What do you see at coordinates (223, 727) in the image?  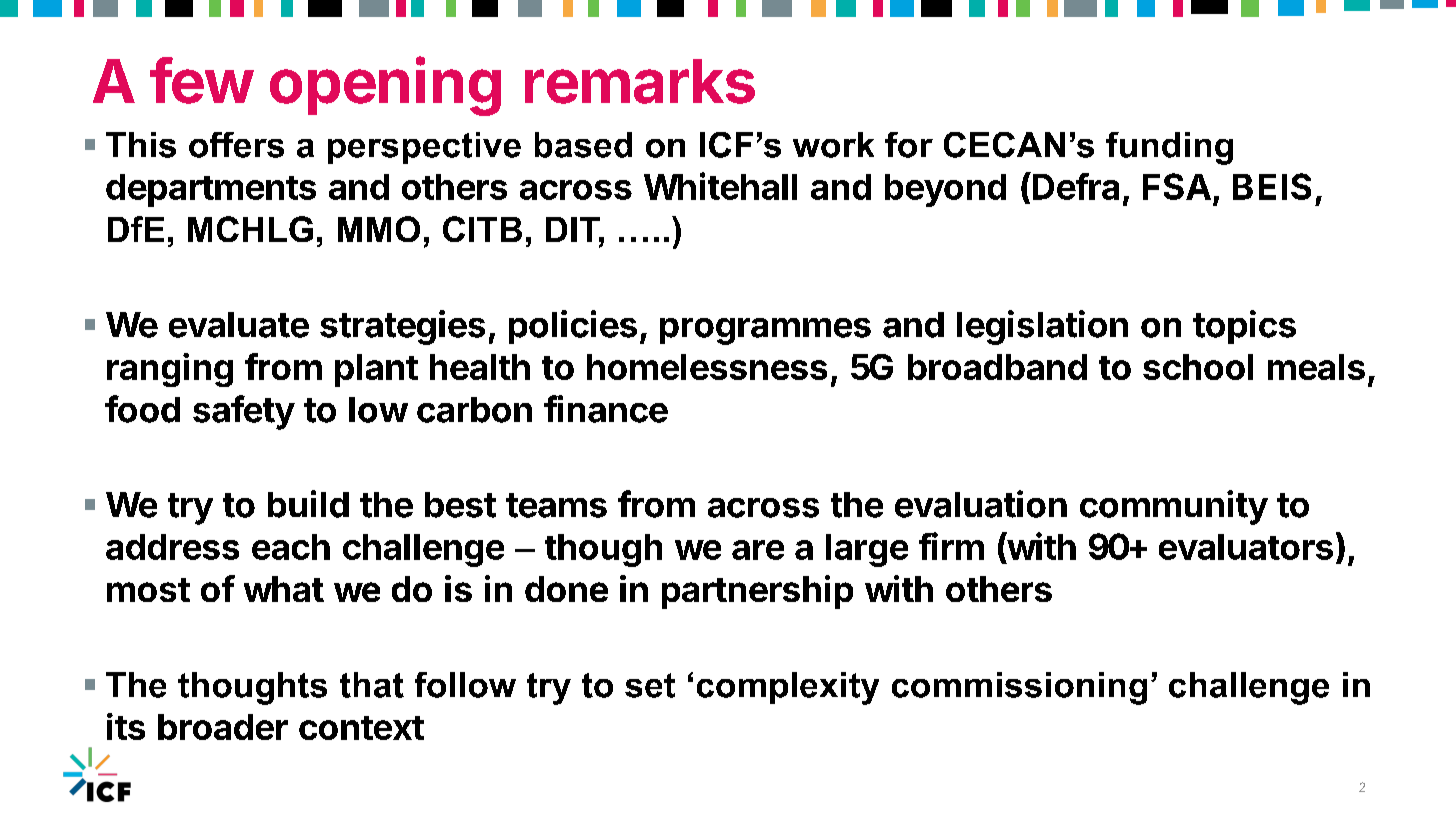 I see `broader` at bounding box center [223, 727].
